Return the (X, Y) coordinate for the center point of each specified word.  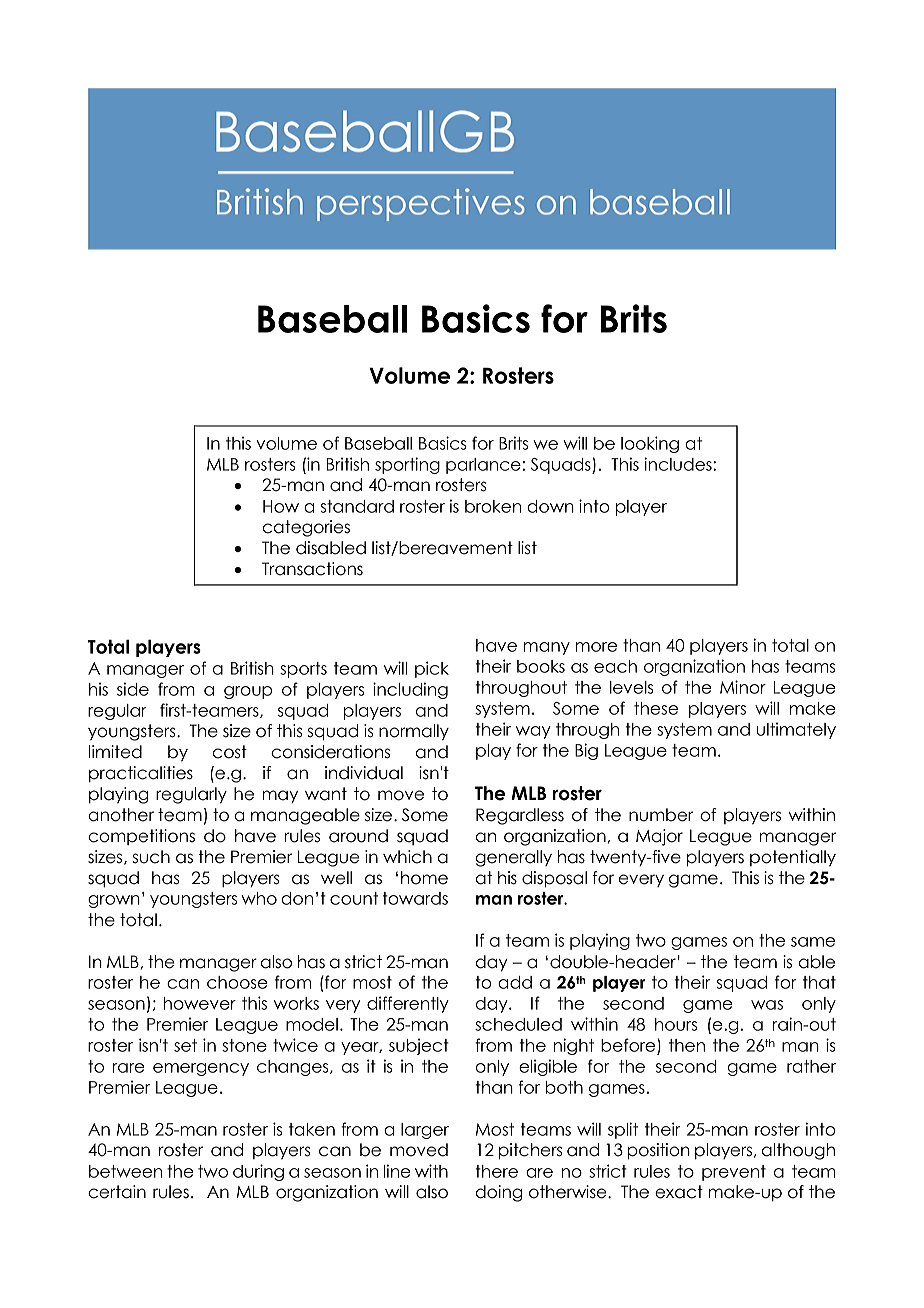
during (258, 1172)
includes (679, 464)
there (497, 1171)
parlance (483, 466)
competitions (141, 837)
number (661, 815)
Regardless (520, 816)
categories (306, 528)
